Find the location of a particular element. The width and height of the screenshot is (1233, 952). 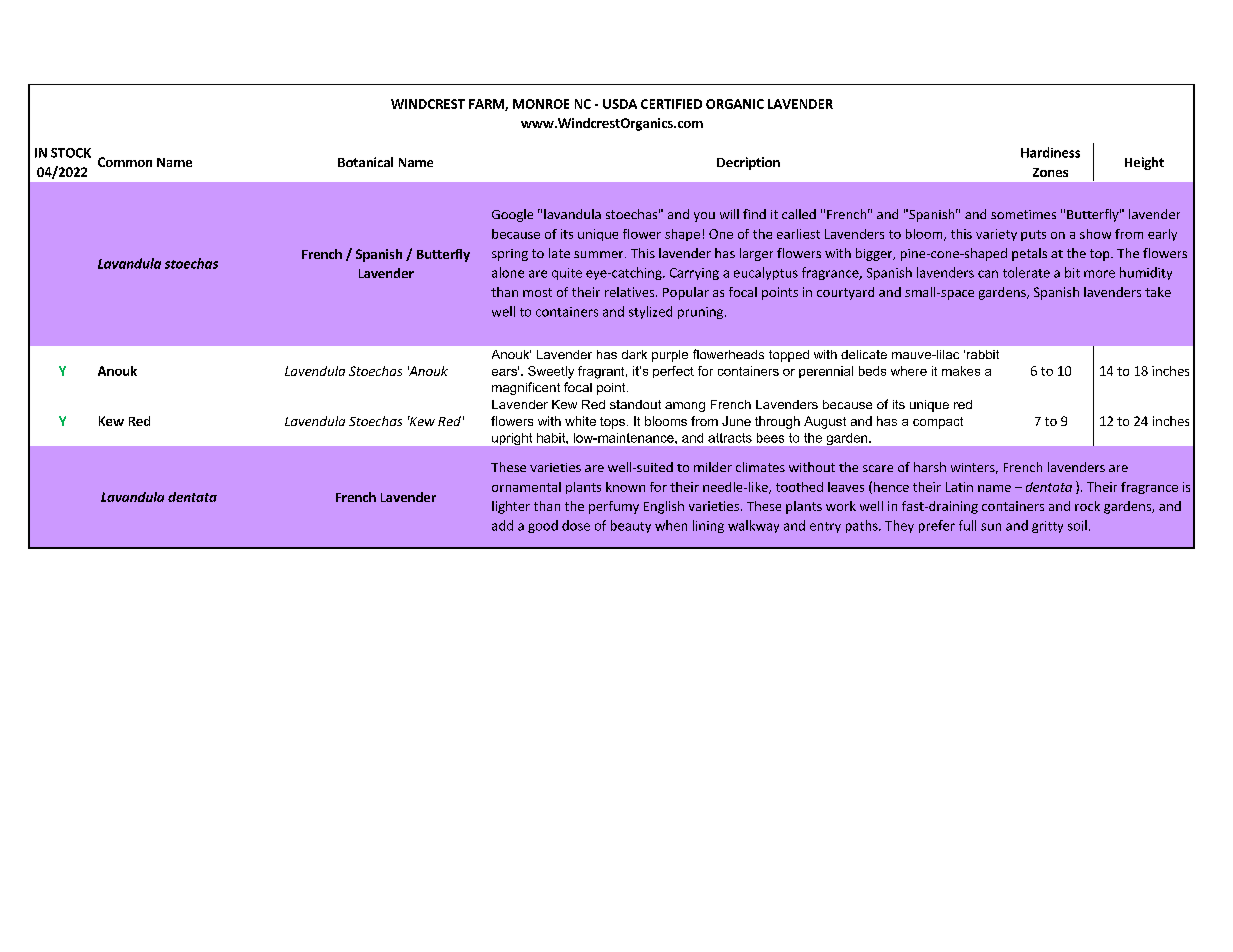

add is located at coordinates (502, 525).
